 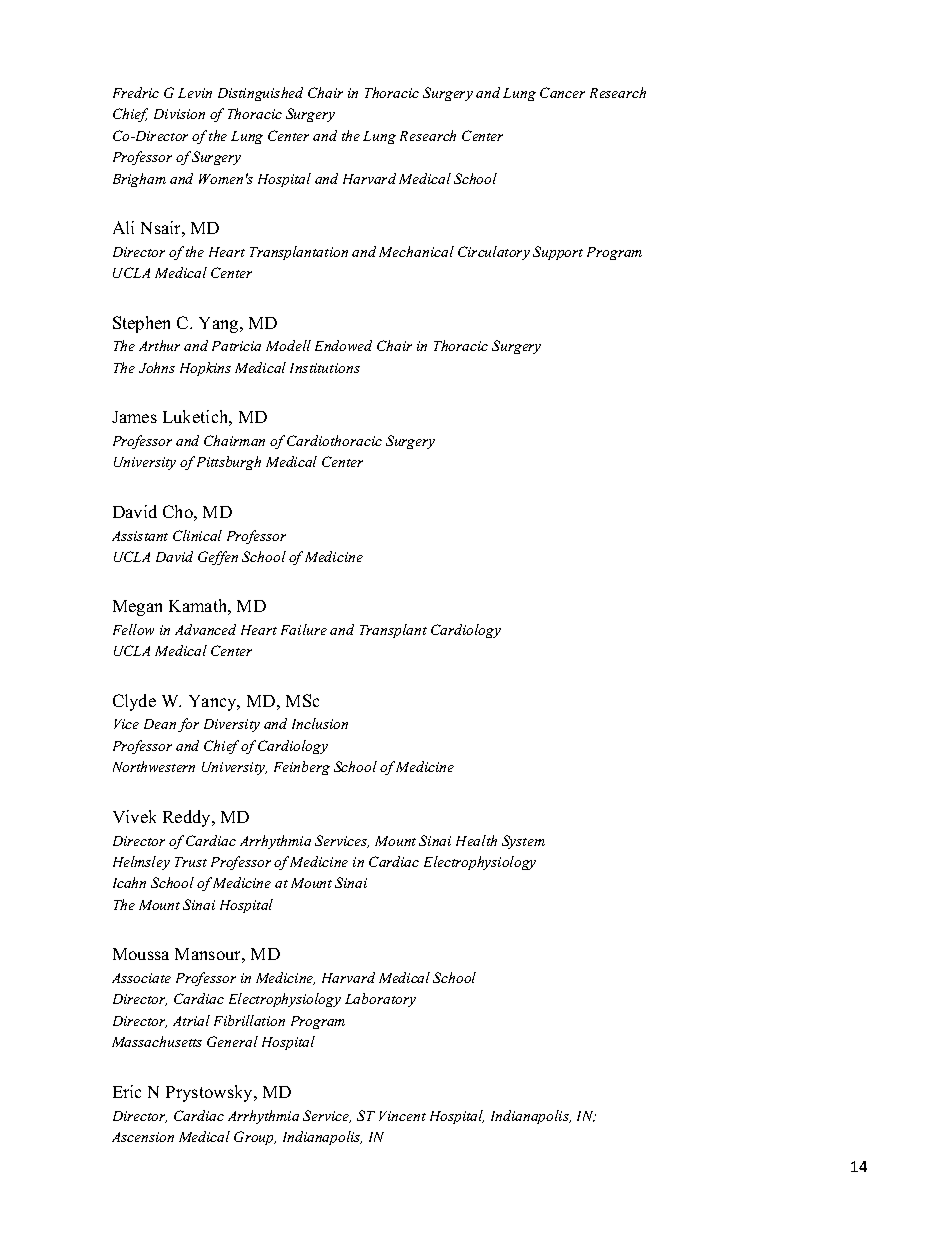 What do you see at coordinates (179, 114) in the image?
I see `Division` at bounding box center [179, 114].
